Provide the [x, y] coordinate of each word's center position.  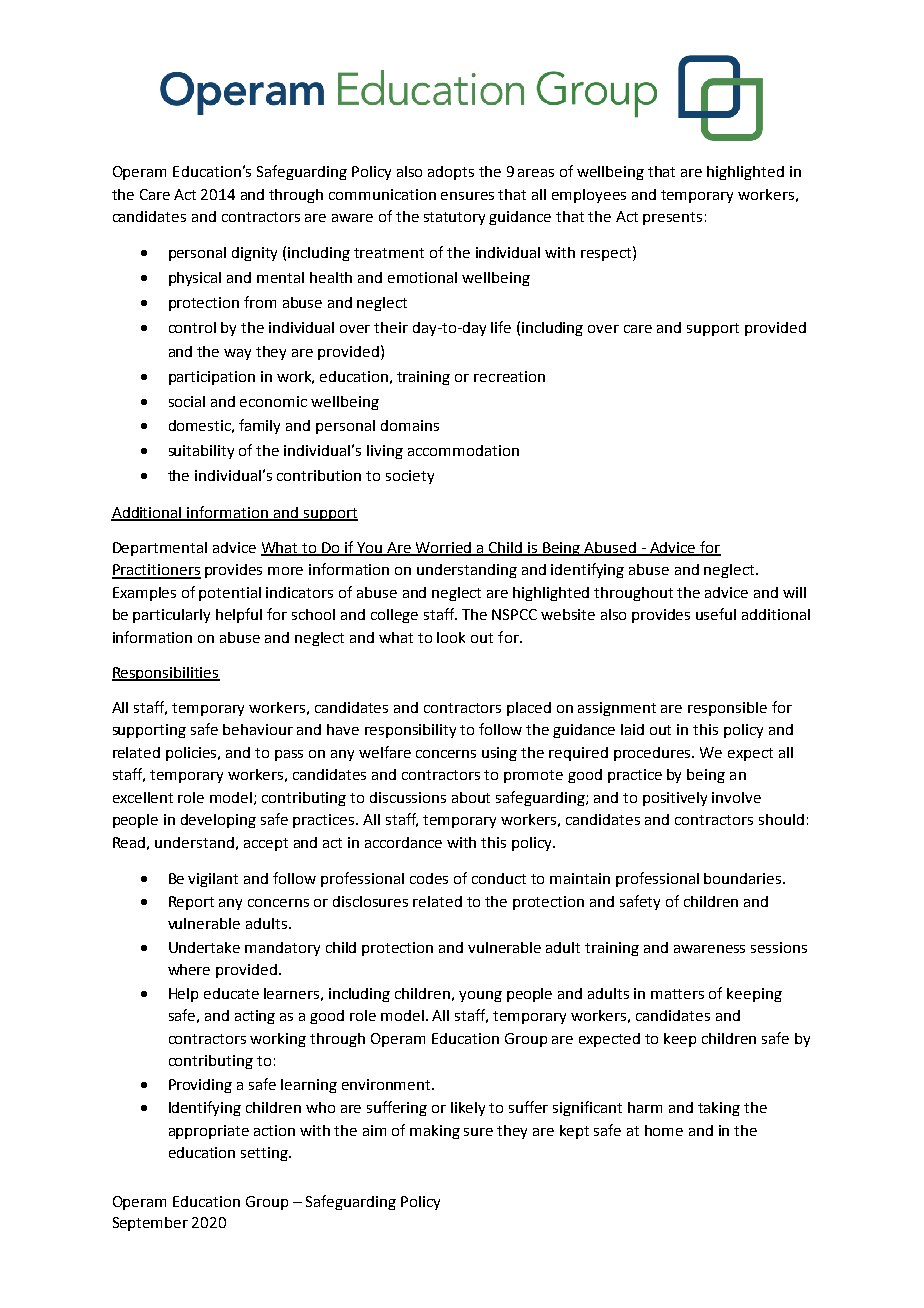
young [480, 996]
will [794, 592]
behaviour [258, 729]
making [435, 1132]
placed [529, 709]
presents [672, 218]
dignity [254, 254]
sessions [779, 947]
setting [266, 1154]
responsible [727, 709]
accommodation [463, 450]
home [664, 1130]
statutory [454, 218]
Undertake [204, 947]
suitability [201, 452]
